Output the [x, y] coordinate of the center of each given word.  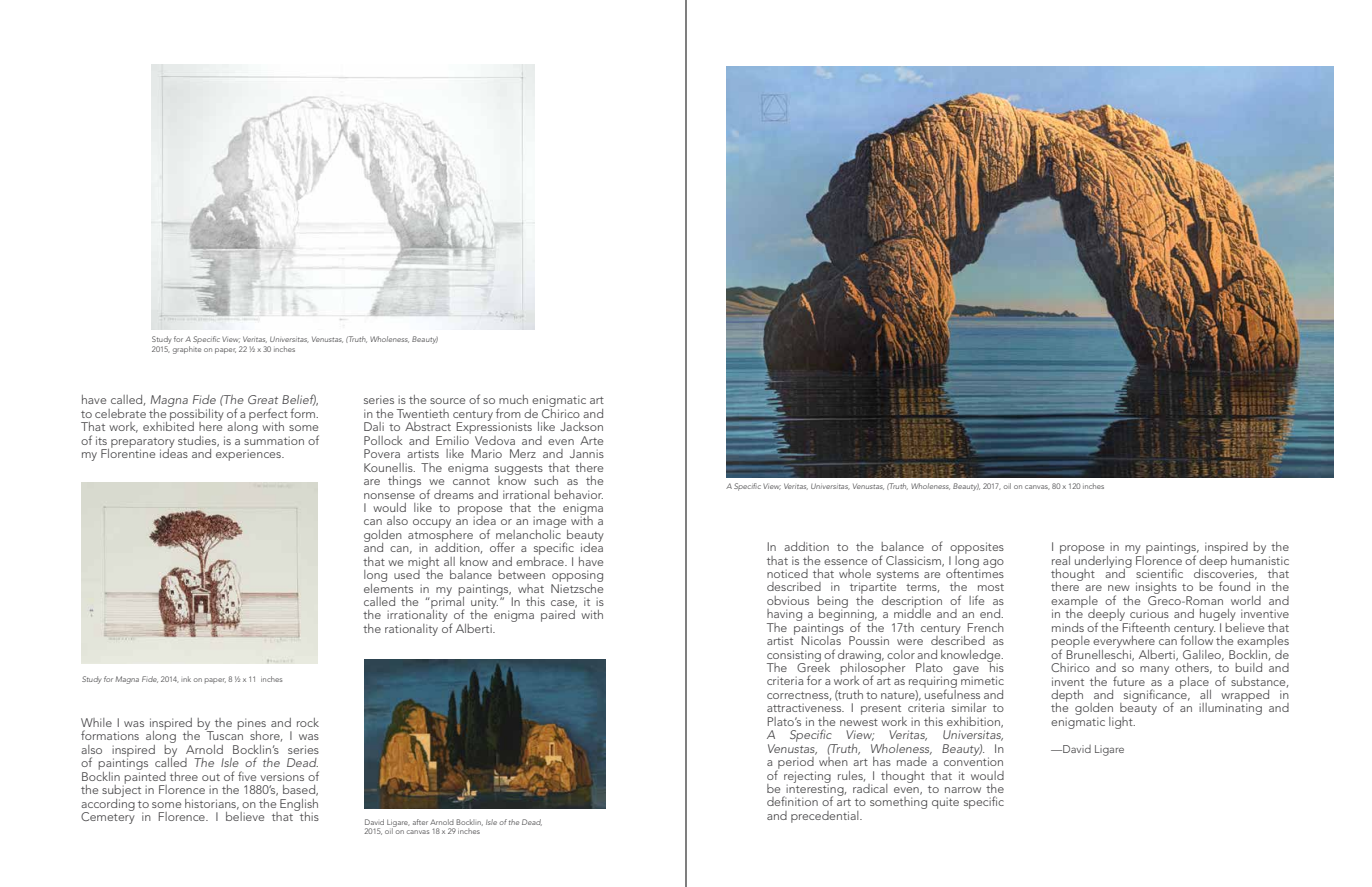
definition [792, 801]
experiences [249, 455]
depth [1067, 697]
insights [1156, 589]
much [513, 399]
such [546, 480]
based [300, 790]
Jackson [581, 426]
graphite [187, 348]
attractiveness [805, 707]
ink [186, 679]
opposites [977, 548]
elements [388, 587]
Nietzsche [577, 587]
